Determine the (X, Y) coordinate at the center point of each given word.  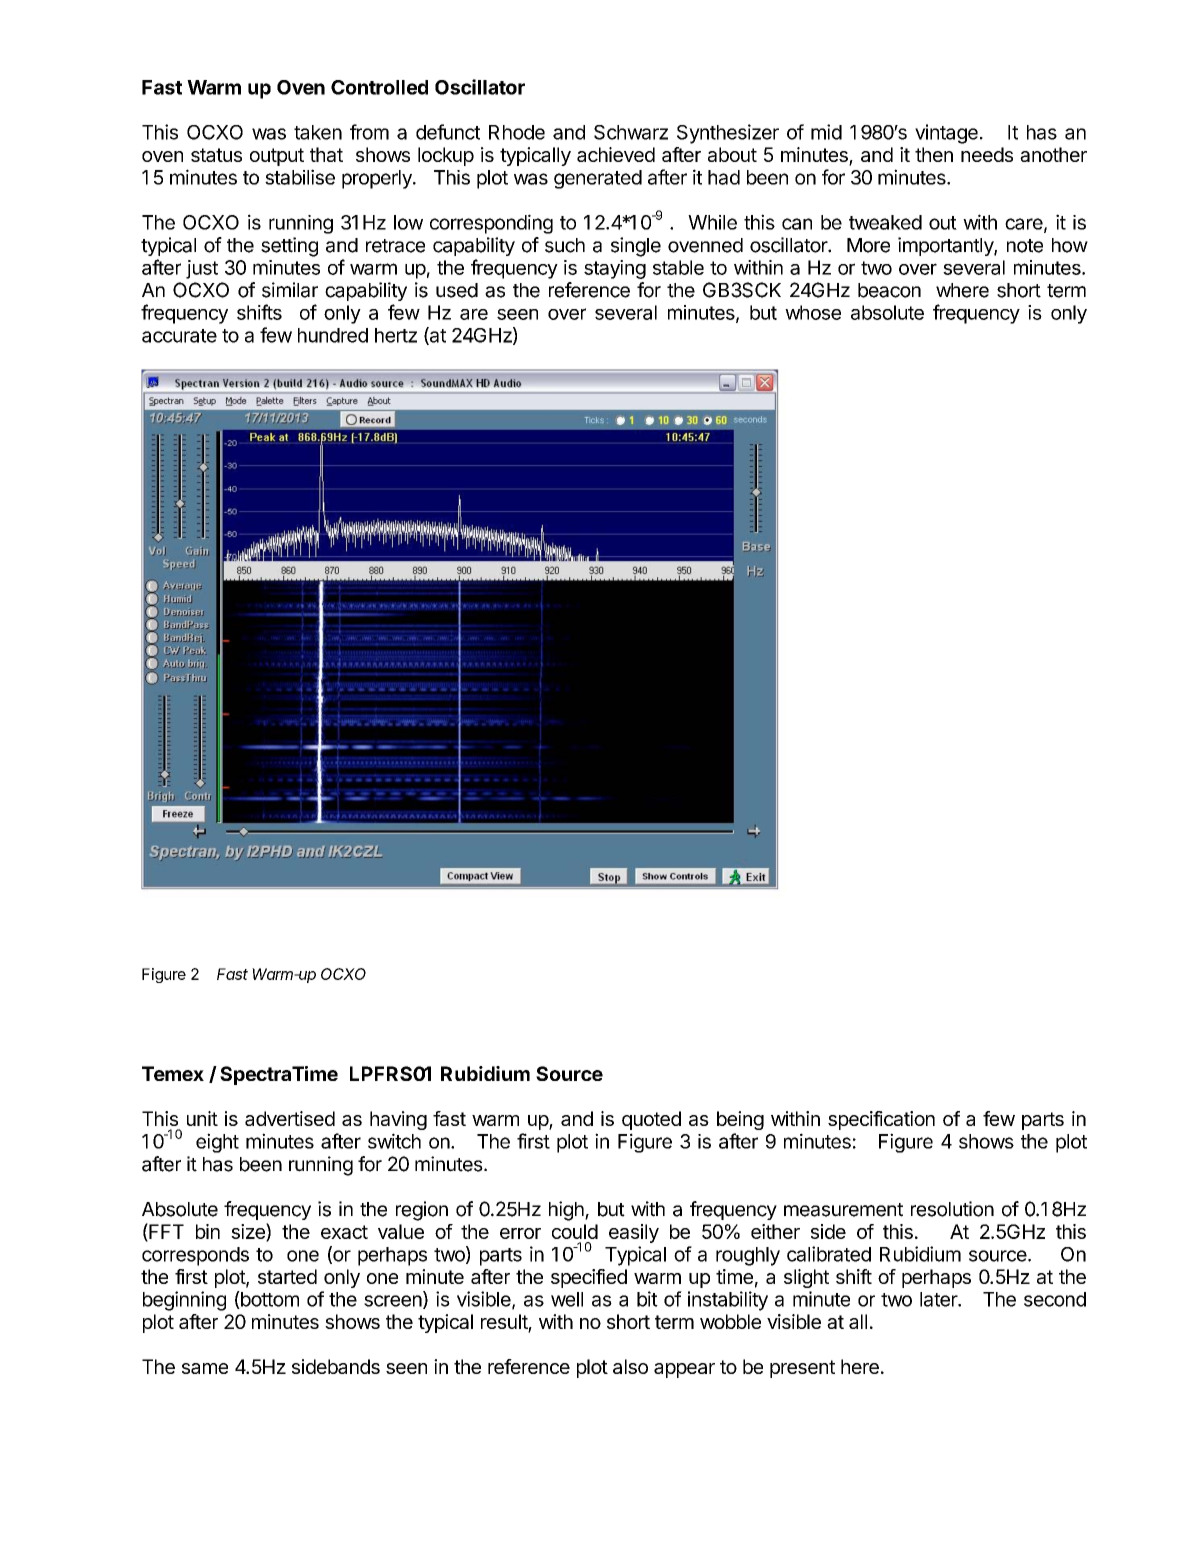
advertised (290, 1118)
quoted (651, 1120)
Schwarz (631, 132)
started (287, 1276)
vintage (946, 134)
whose (813, 312)
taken (318, 132)
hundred (333, 335)
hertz (396, 335)
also (630, 1366)
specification (881, 1120)
